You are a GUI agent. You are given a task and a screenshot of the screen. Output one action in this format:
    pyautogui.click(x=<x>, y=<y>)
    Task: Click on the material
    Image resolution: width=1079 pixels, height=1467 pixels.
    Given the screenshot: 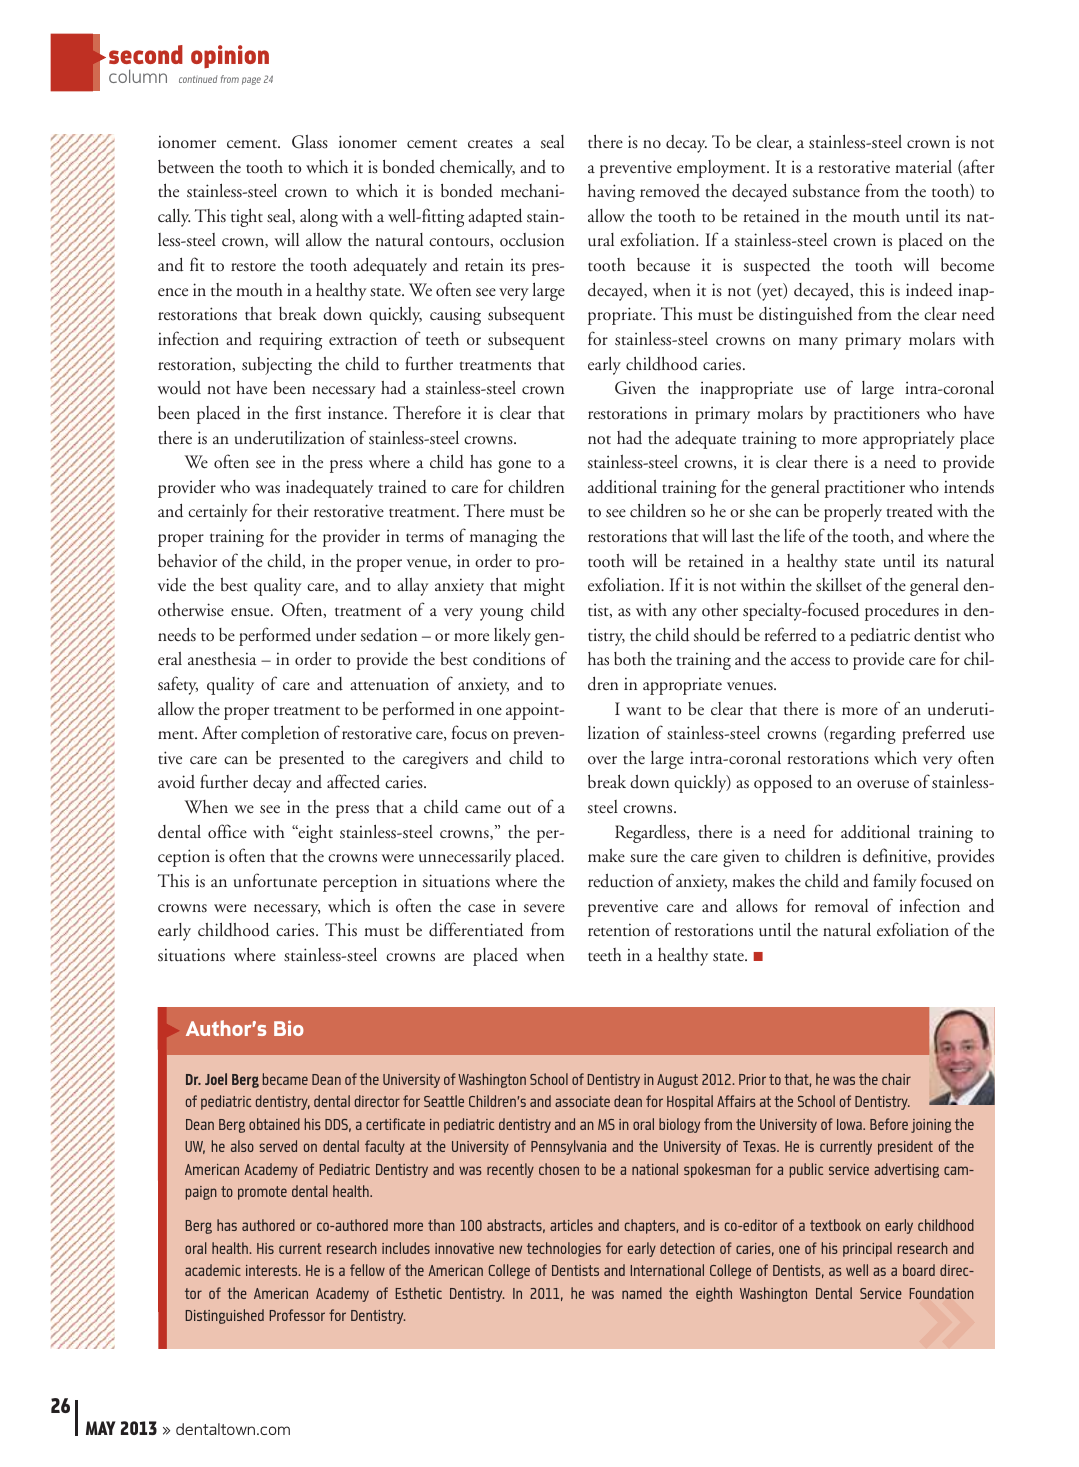 What is the action you would take?
    pyautogui.click(x=923, y=166)
